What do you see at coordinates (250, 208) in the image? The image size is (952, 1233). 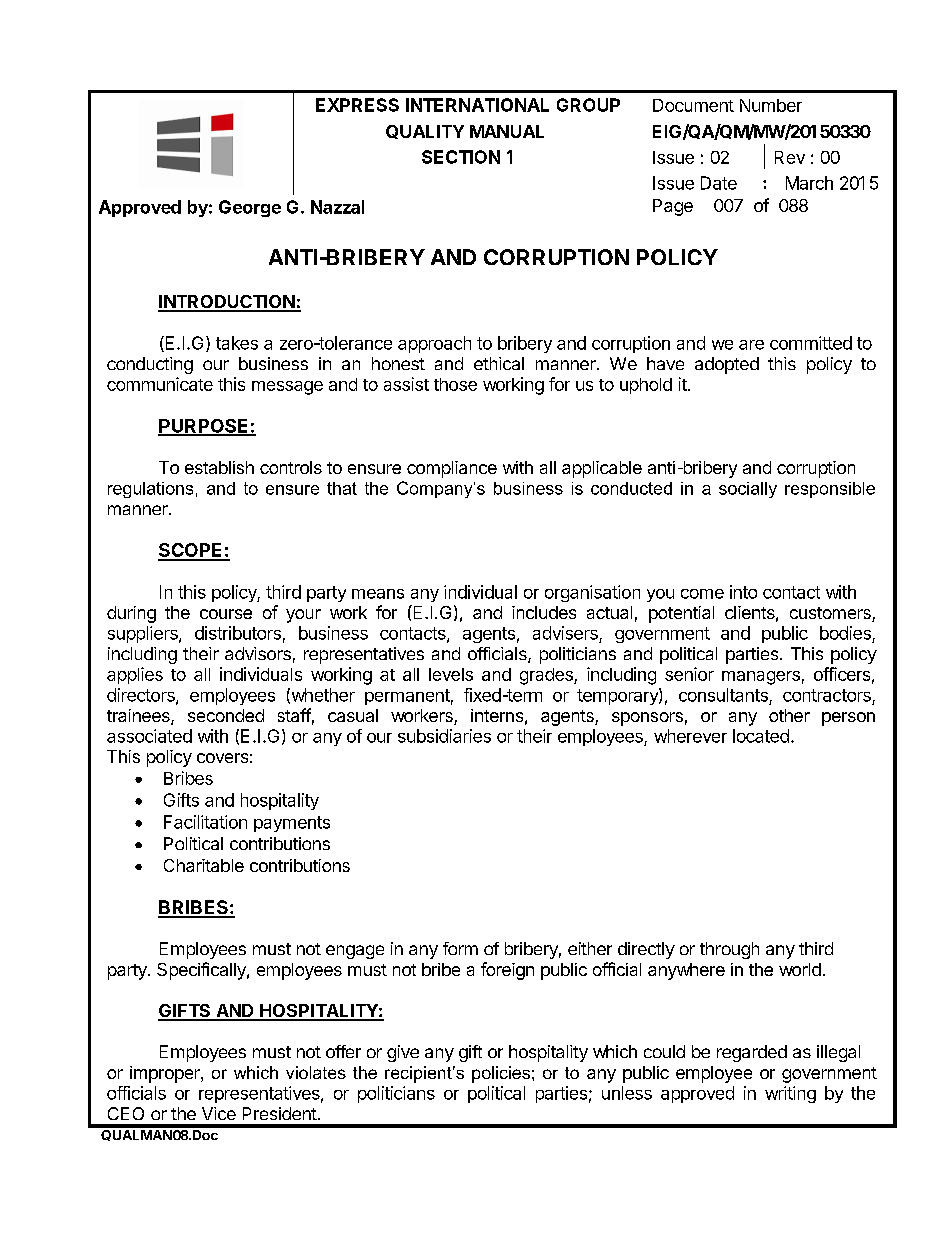 I see `George` at bounding box center [250, 208].
